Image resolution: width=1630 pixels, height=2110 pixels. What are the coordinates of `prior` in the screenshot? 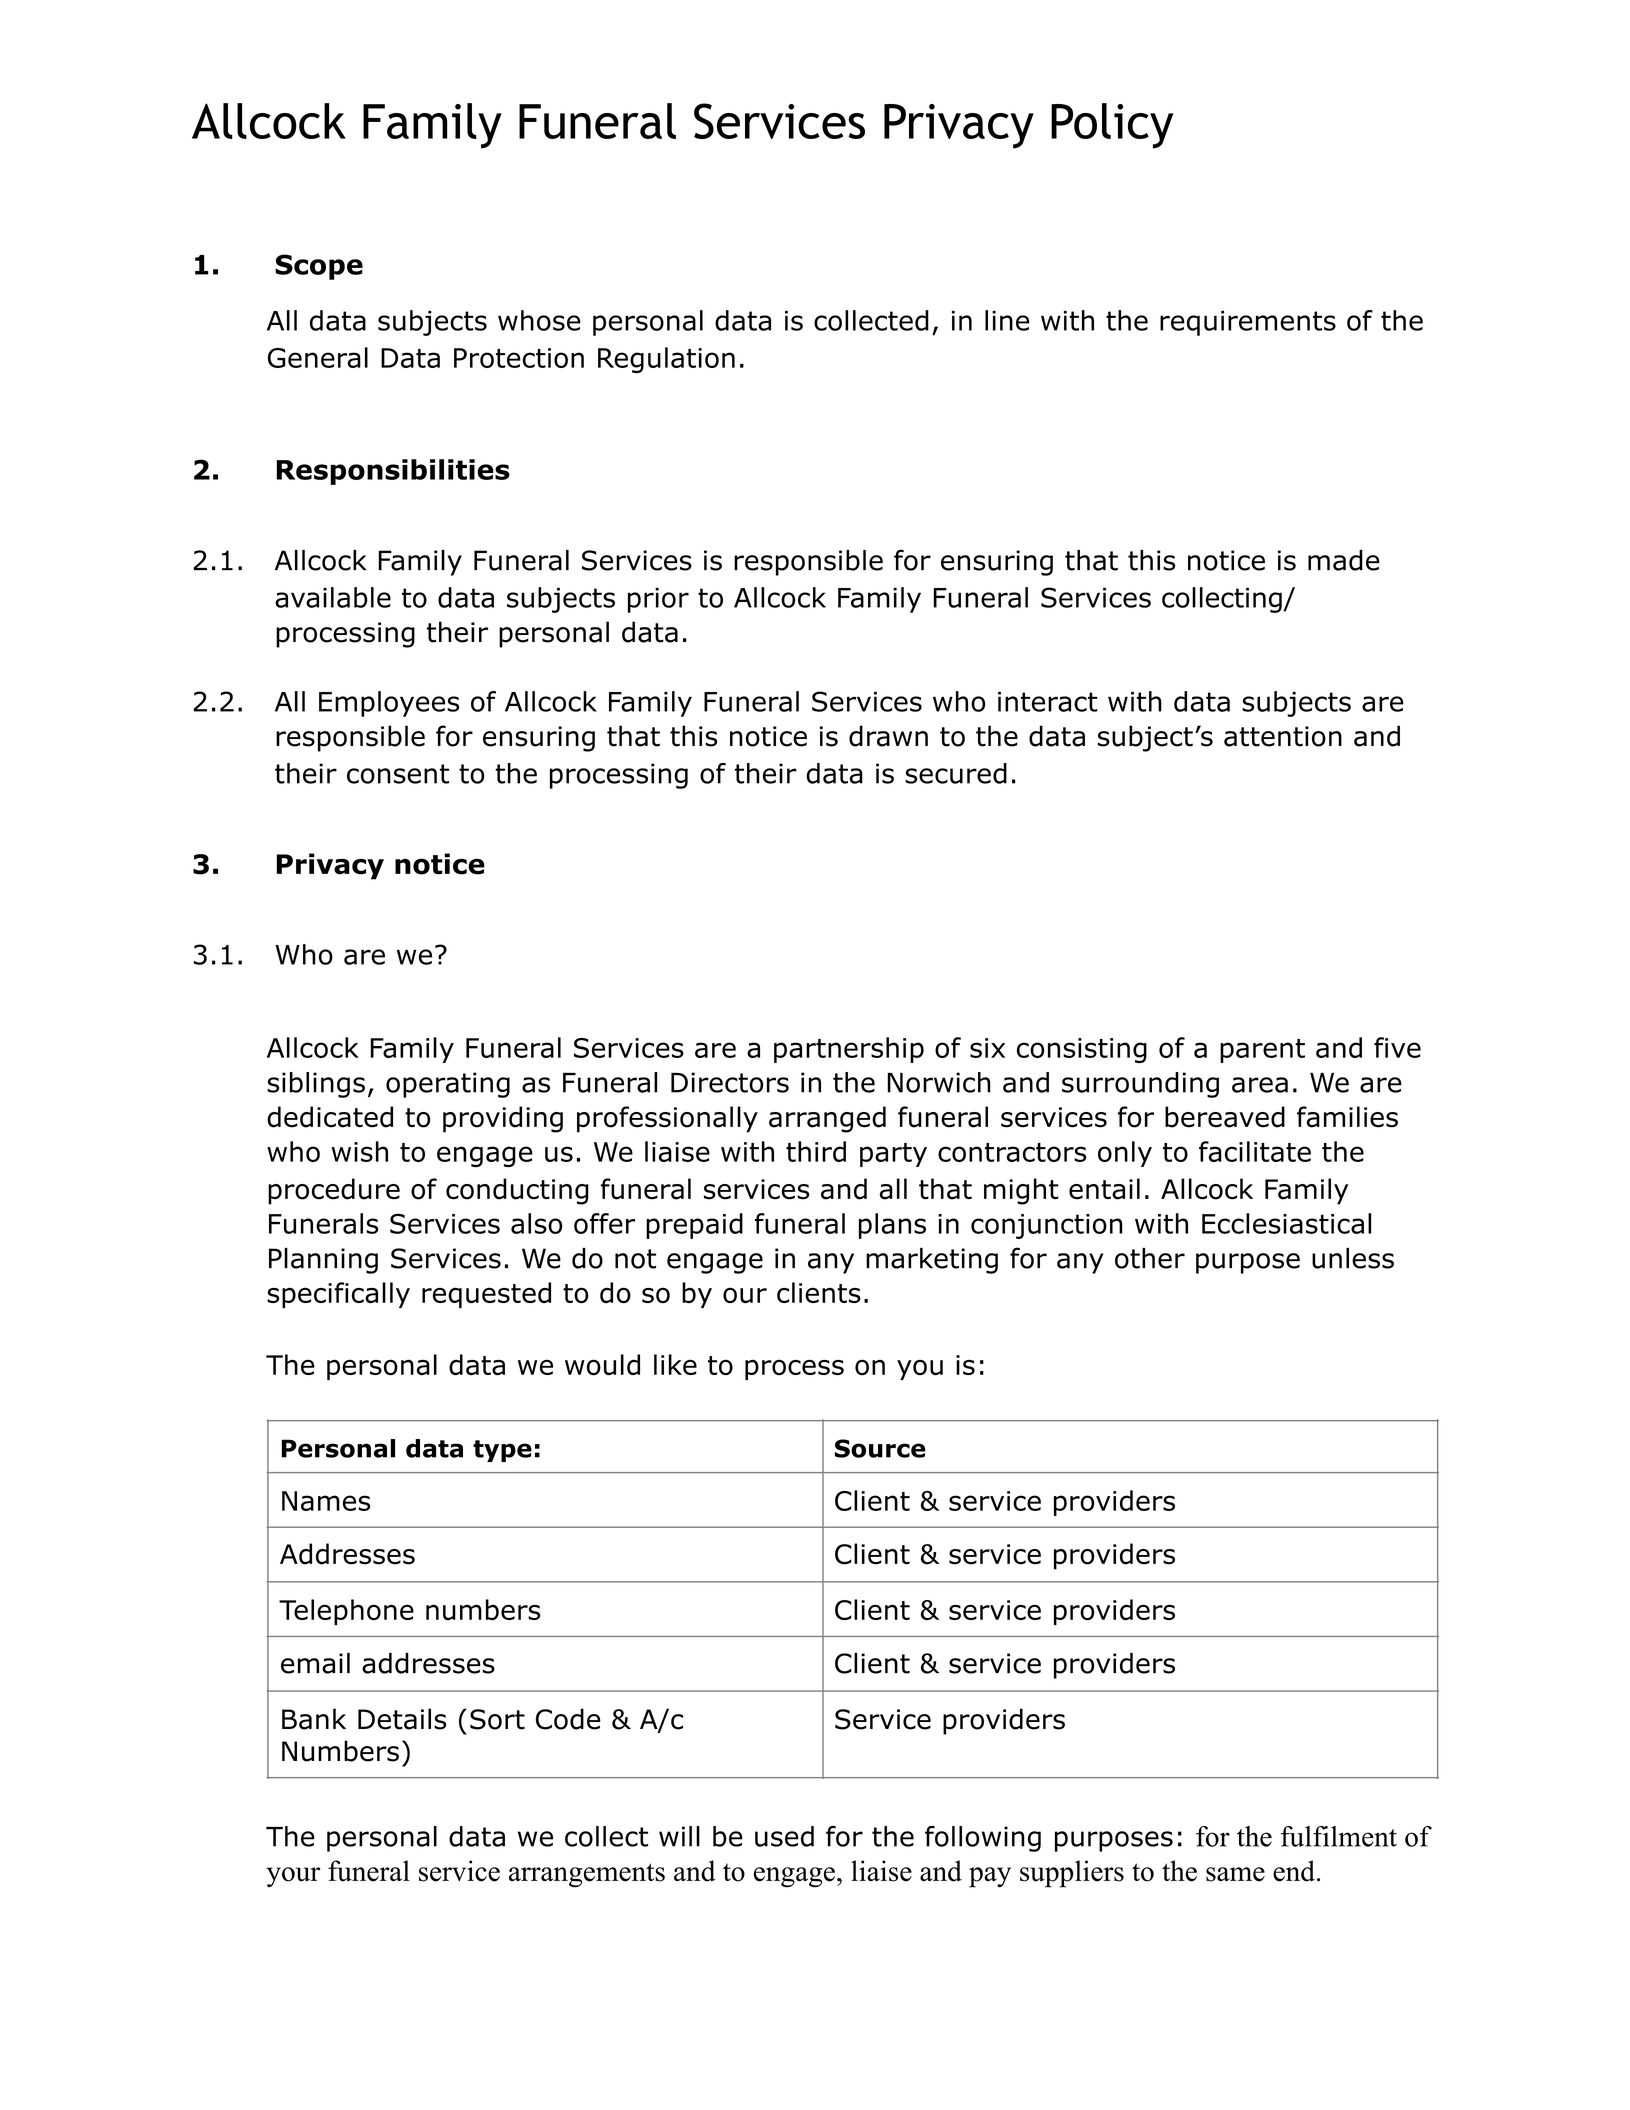 It's located at (658, 600).
